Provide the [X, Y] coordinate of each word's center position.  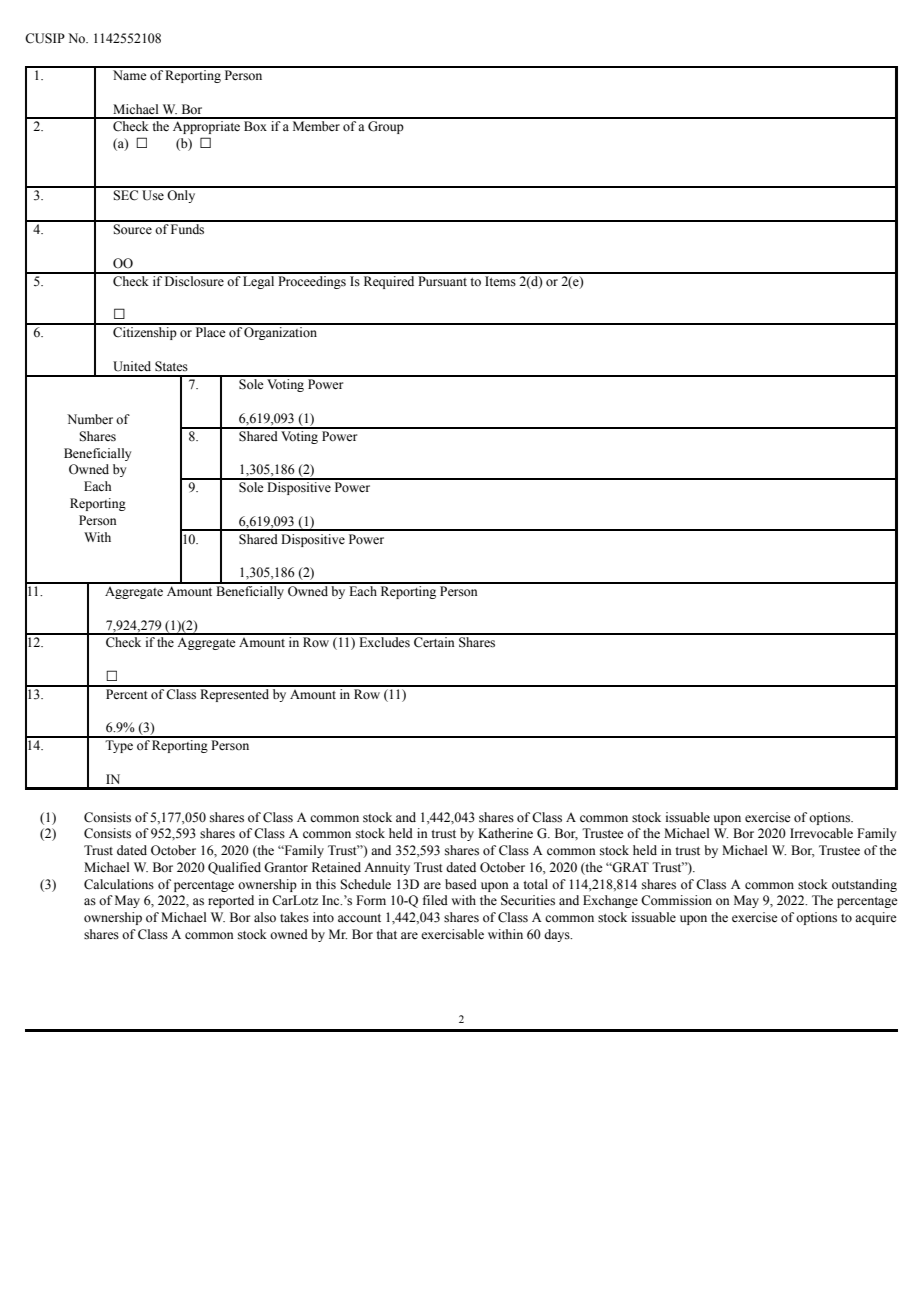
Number [90, 419]
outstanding [864, 885]
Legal [259, 281]
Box [255, 126]
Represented [234, 694]
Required [389, 281]
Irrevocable [821, 833]
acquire [876, 918]
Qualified [234, 868]
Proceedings [312, 281]
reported [231, 901]
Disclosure [194, 280]
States [171, 366]
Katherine [505, 833]
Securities [528, 900]
